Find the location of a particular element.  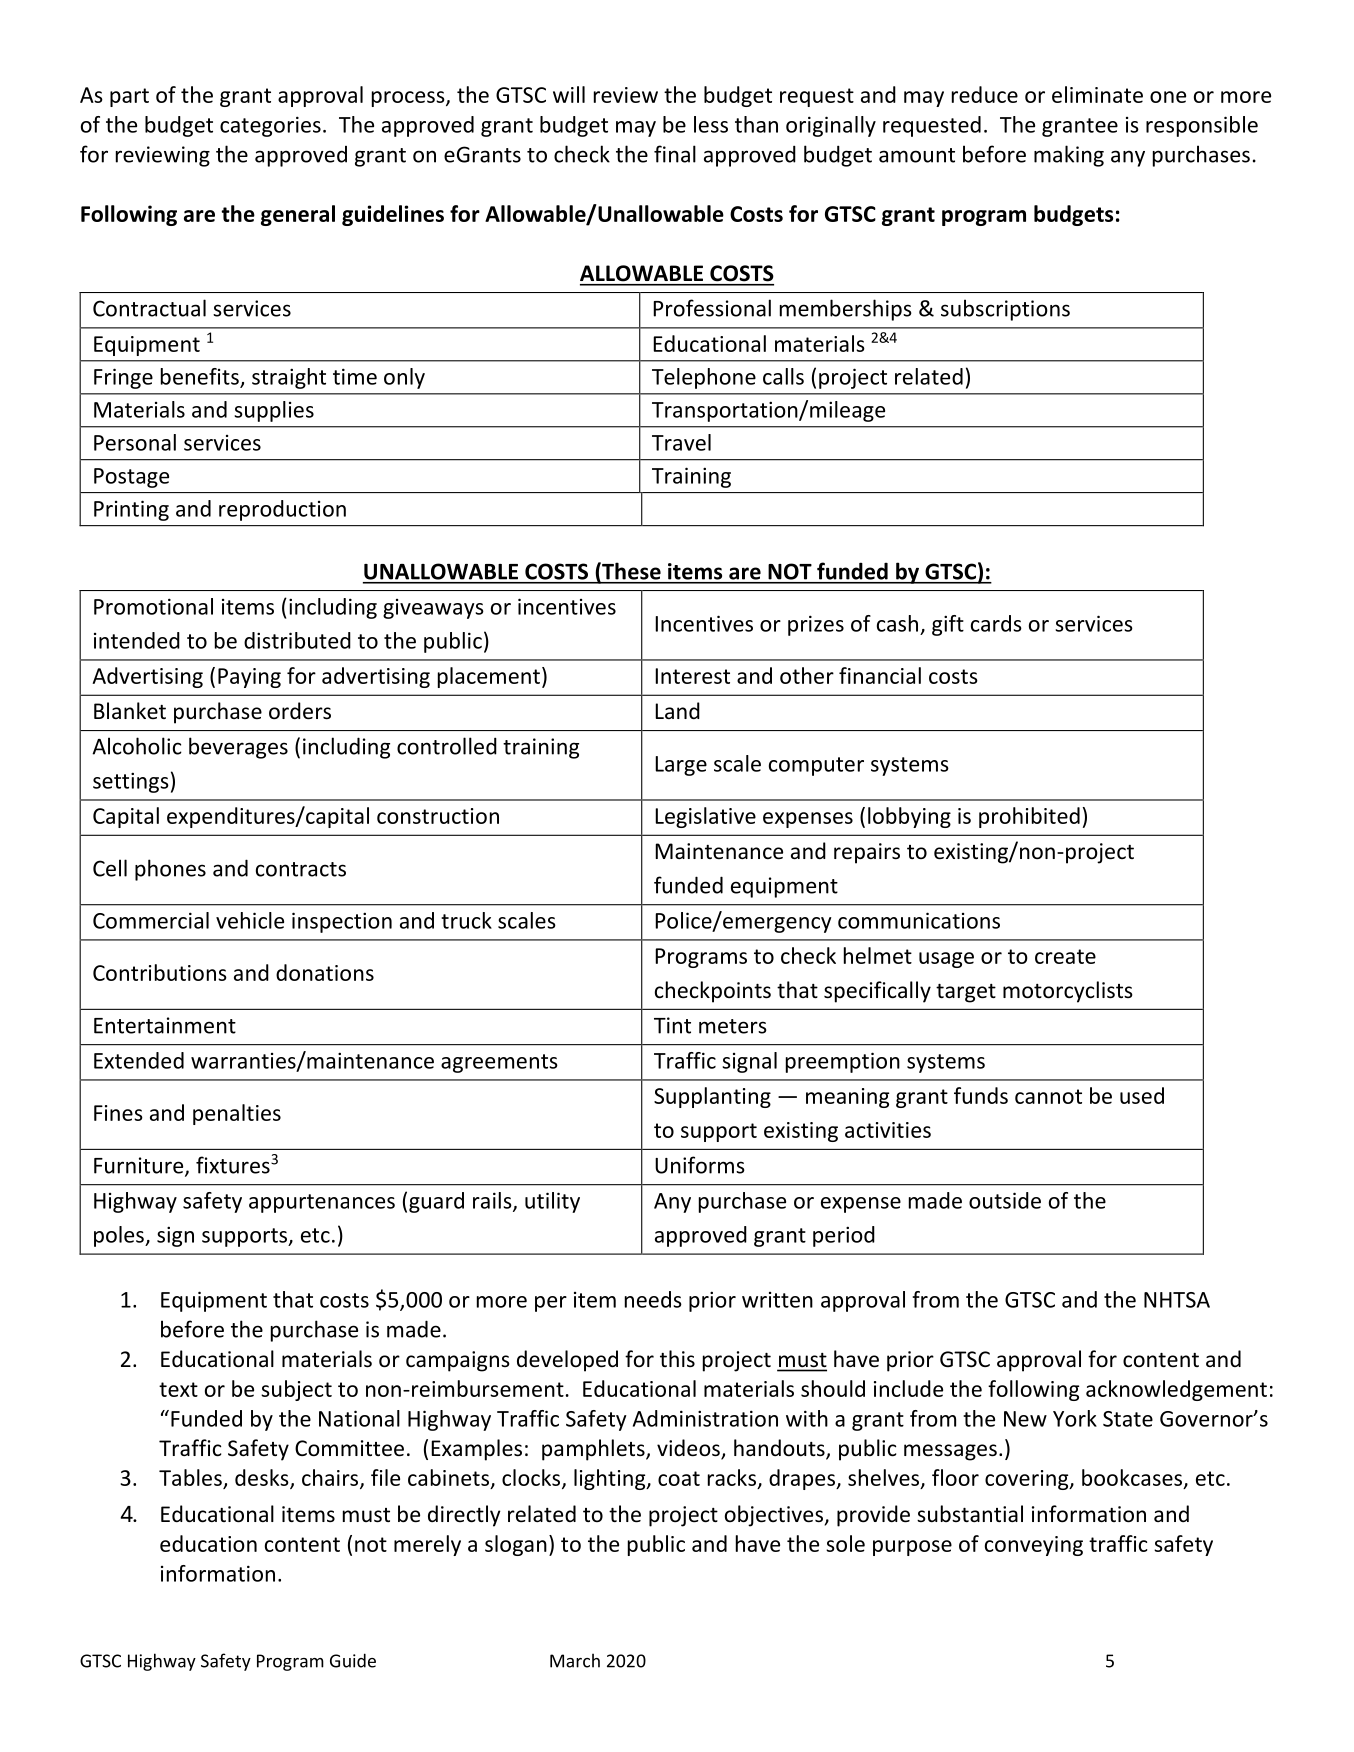

final is located at coordinates (675, 154).
